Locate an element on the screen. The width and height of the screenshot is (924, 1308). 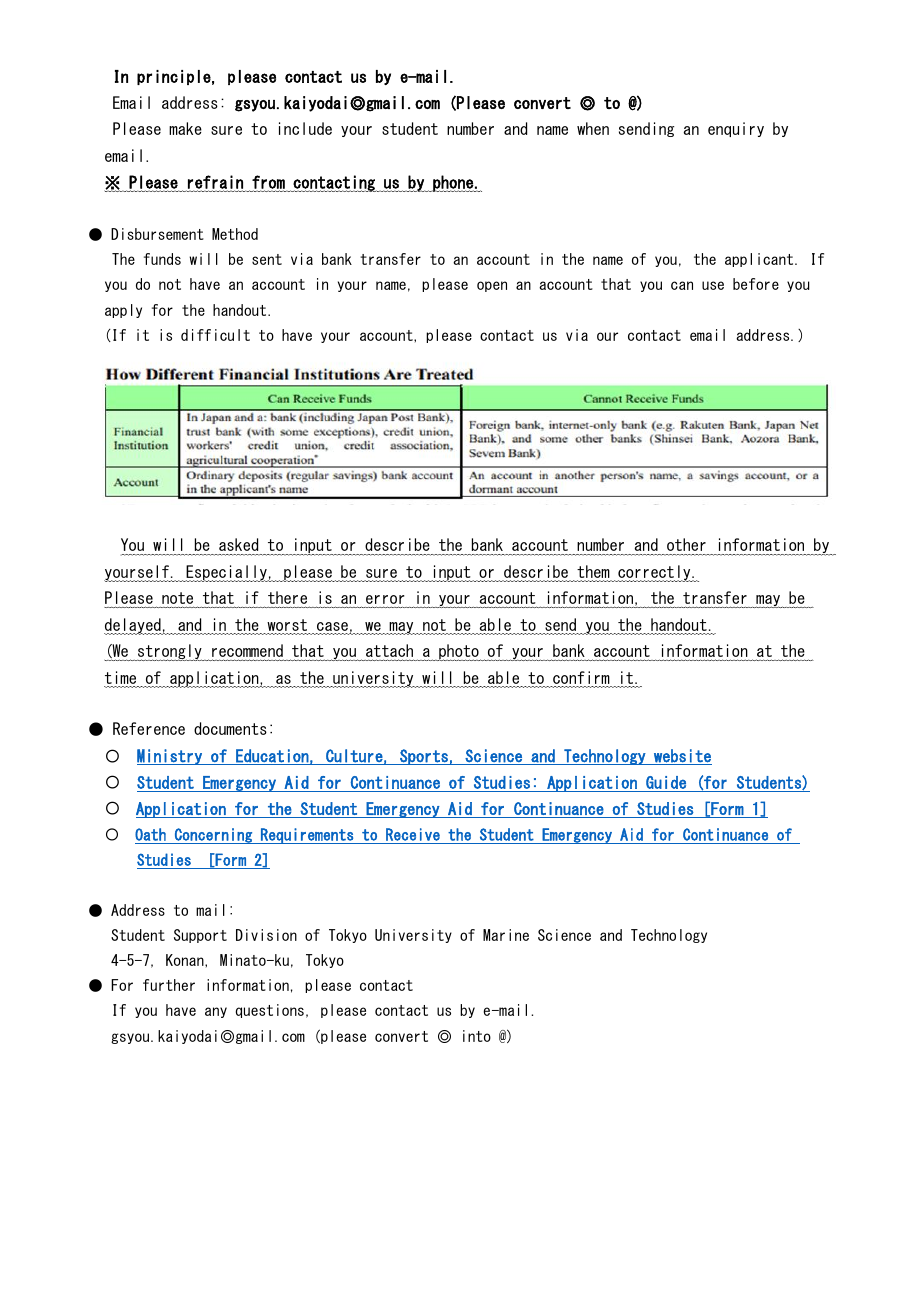
enquiry is located at coordinates (736, 129).
